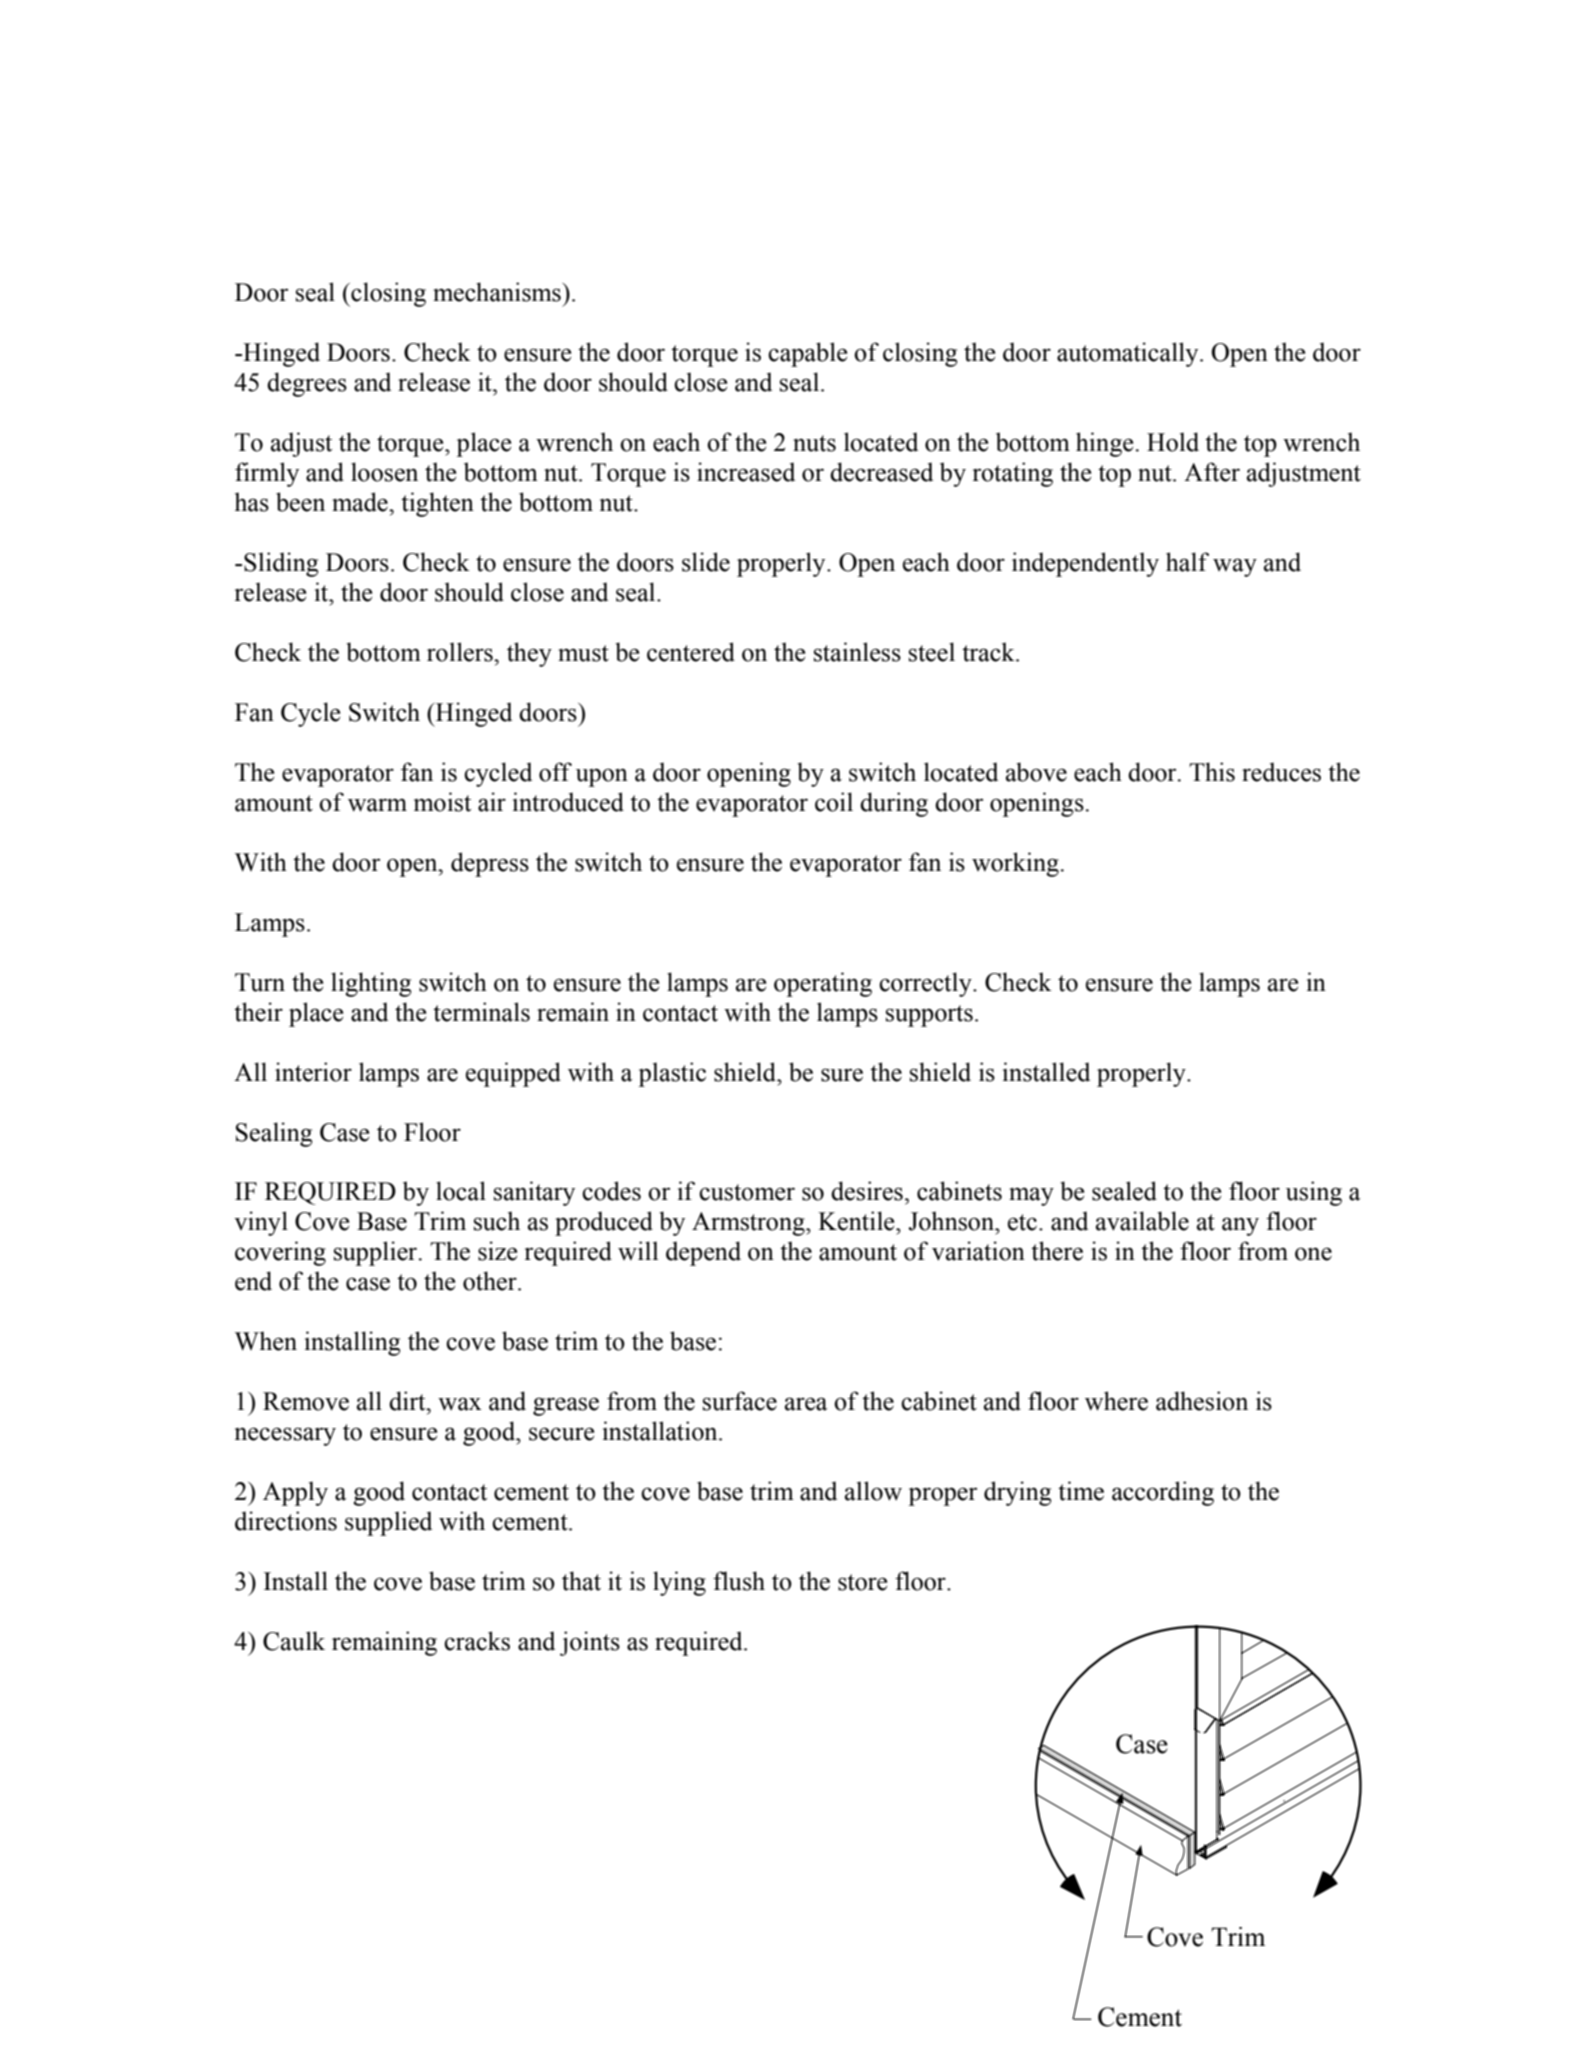  What do you see at coordinates (307, 384) in the image?
I see `degrees` at bounding box center [307, 384].
